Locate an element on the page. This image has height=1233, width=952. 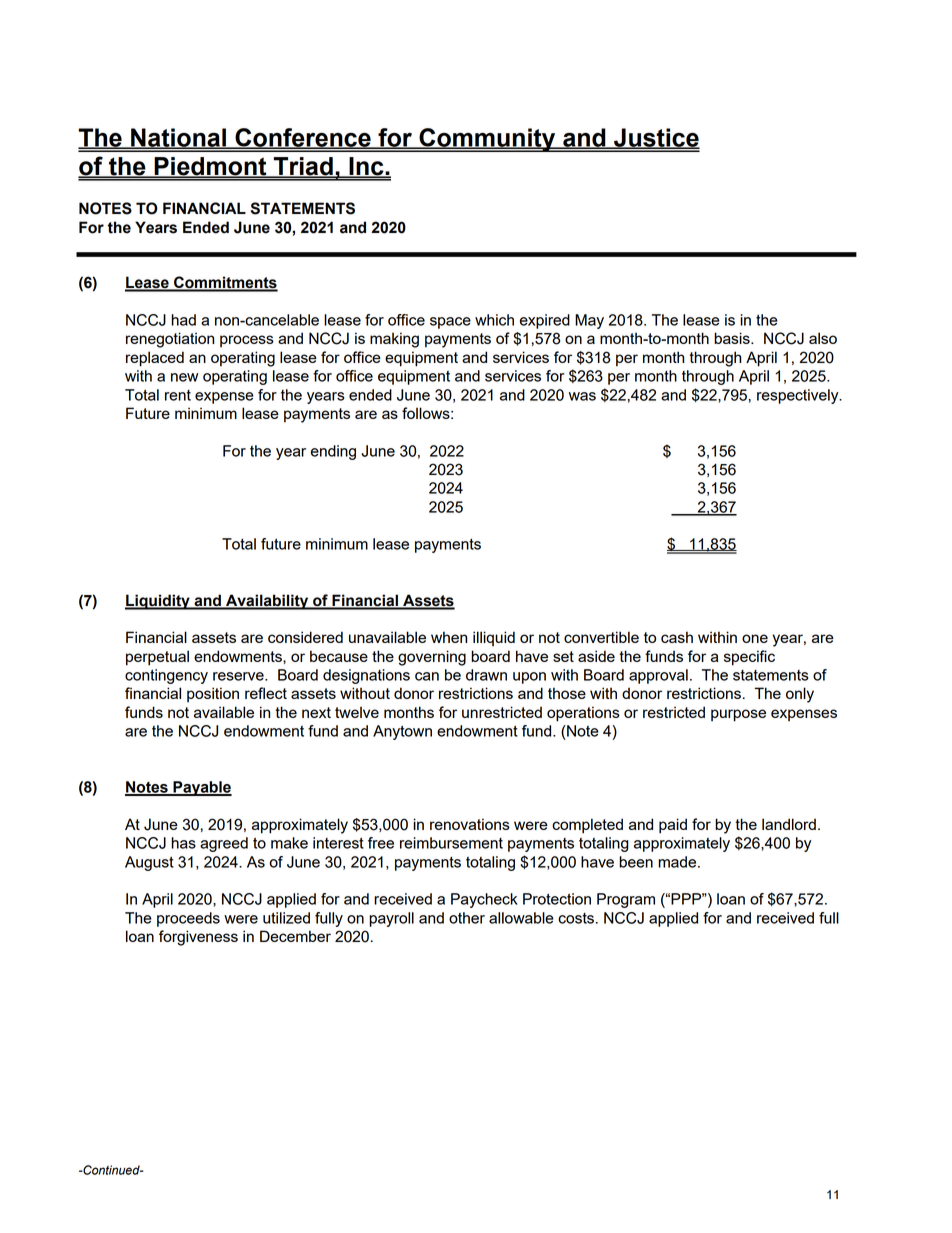
basis is located at coordinates (733, 338).
